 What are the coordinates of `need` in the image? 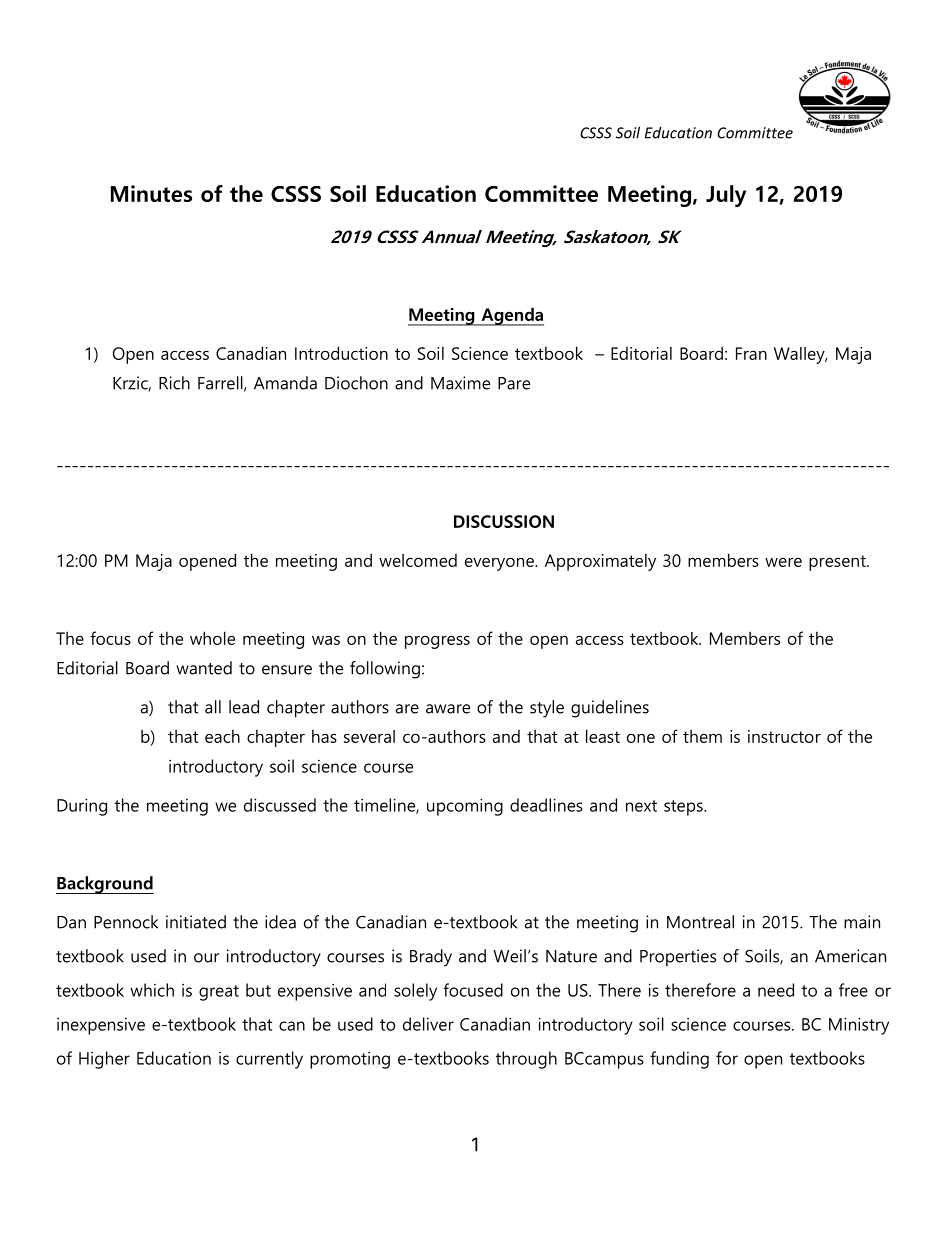 It's located at (776, 990).
